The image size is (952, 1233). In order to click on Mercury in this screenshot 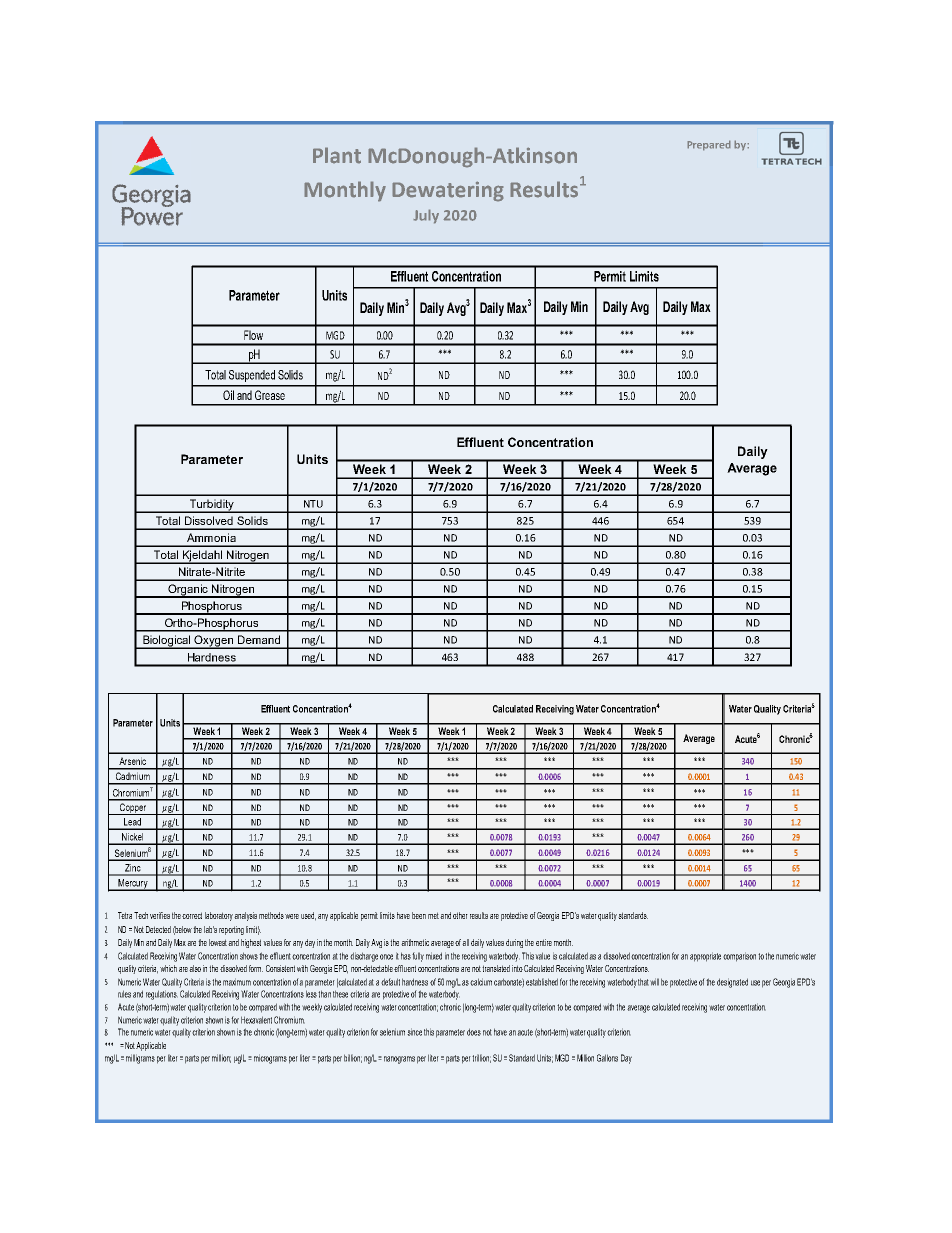, I will do `click(133, 885)`.
